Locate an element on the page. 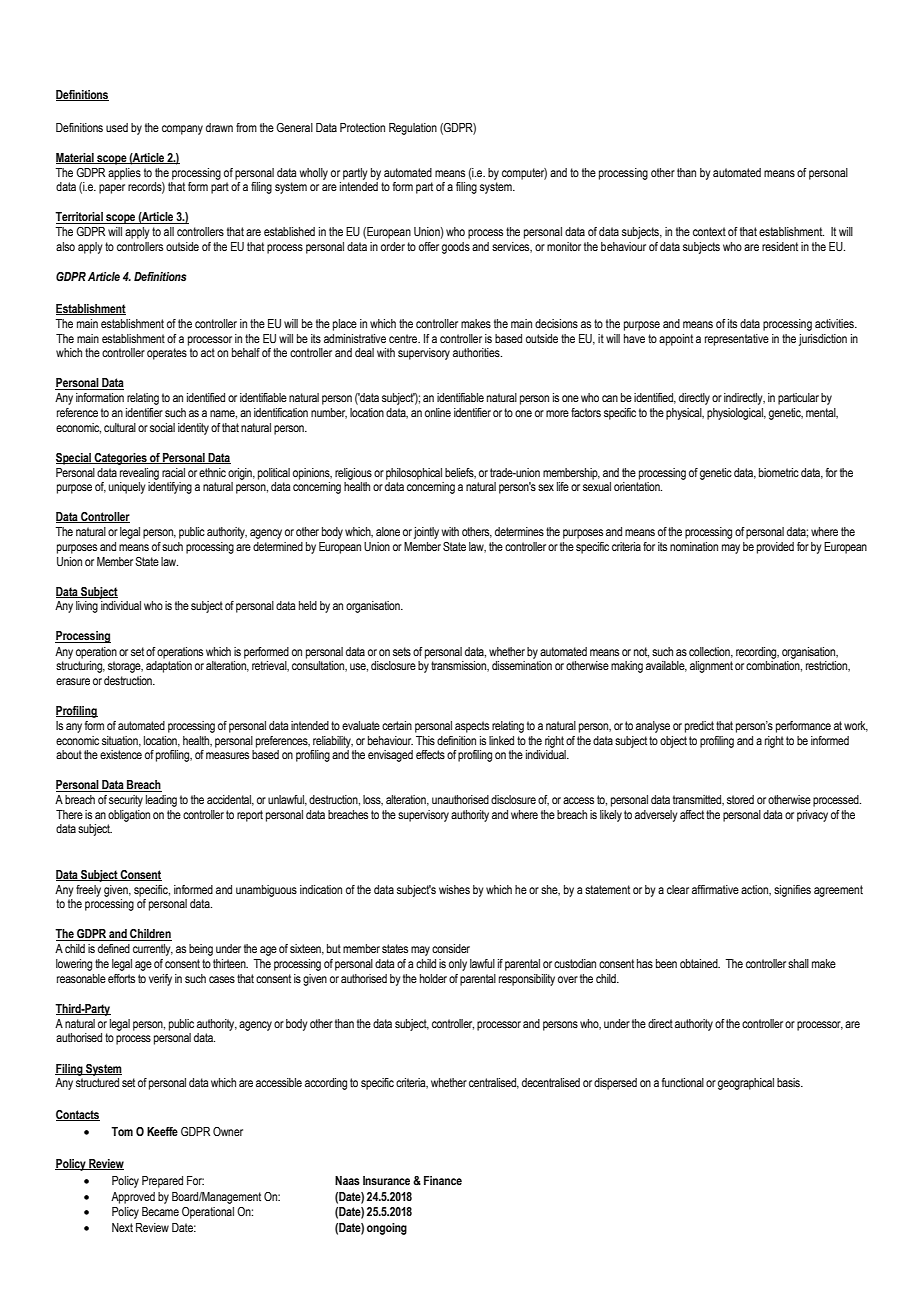 This image has width=924, height=1308. context is located at coordinates (709, 231).
